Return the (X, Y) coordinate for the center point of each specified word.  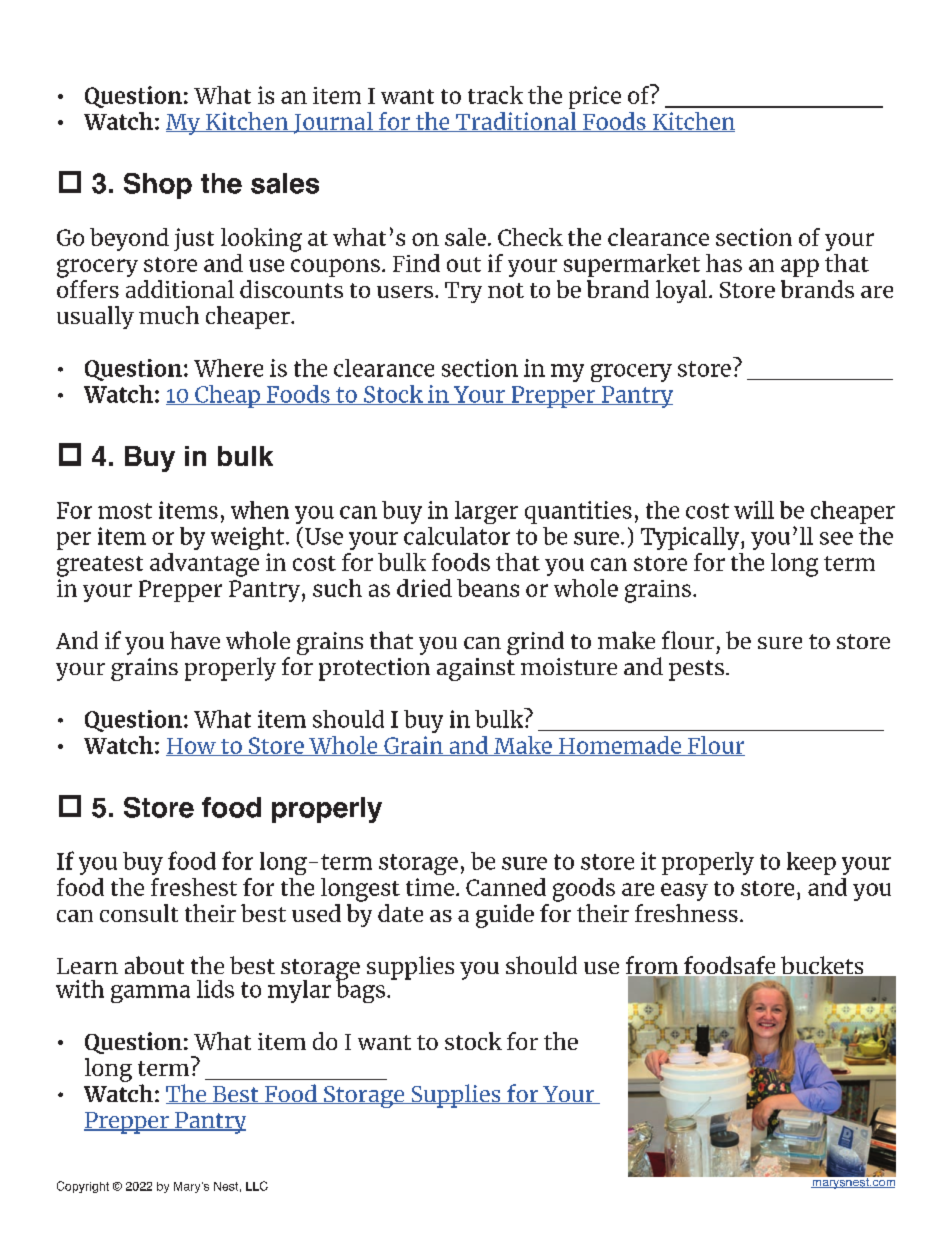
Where (228, 368)
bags (360, 990)
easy (684, 892)
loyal (683, 291)
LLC (257, 1186)
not (506, 290)
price (595, 97)
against (476, 669)
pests (696, 670)
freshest (194, 887)
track (495, 95)
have (195, 640)
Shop (158, 186)
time (430, 887)
